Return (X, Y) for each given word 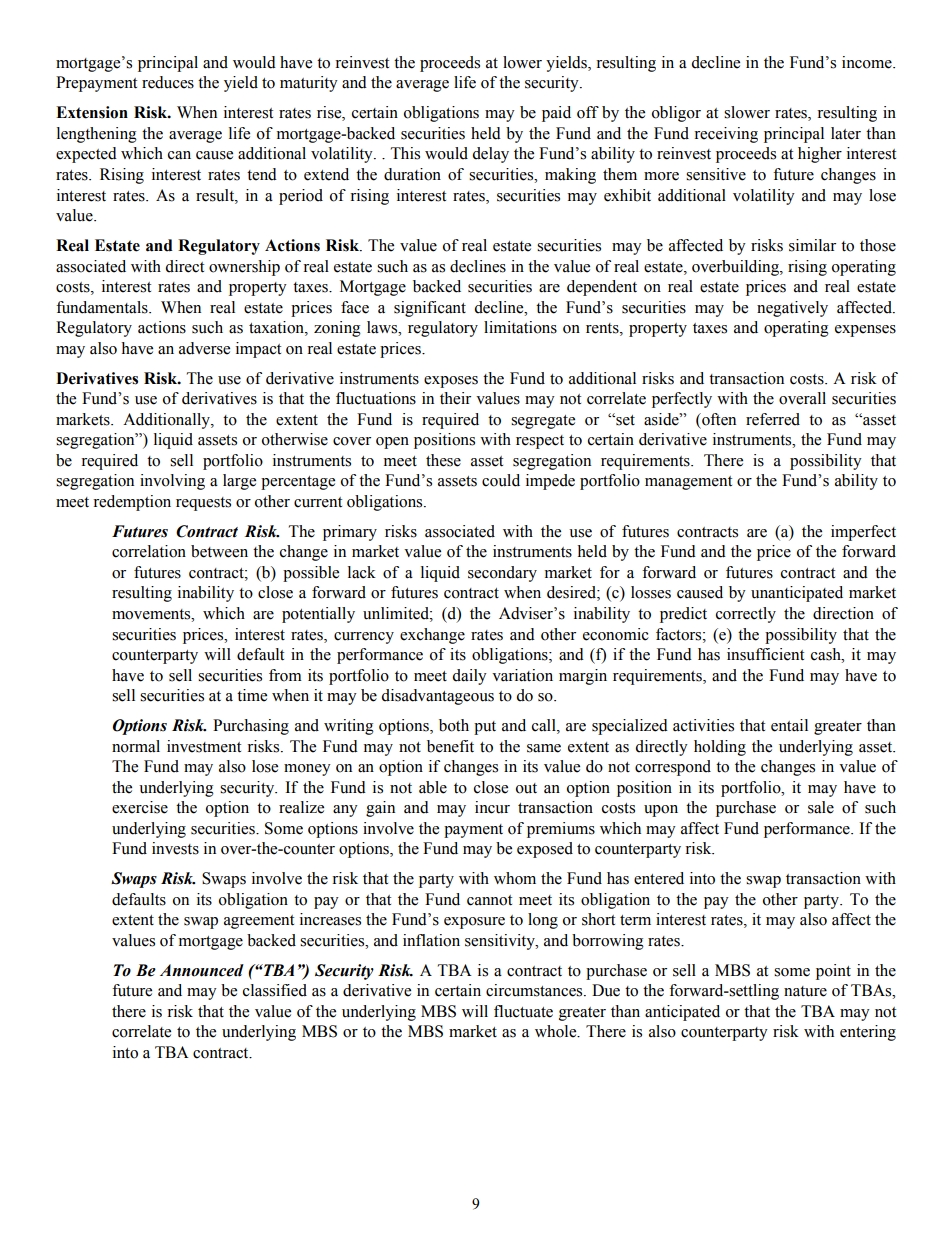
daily (469, 677)
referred (773, 419)
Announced (202, 970)
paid (556, 114)
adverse (204, 348)
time (252, 695)
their (455, 398)
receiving (726, 135)
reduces (168, 82)
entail (789, 725)
